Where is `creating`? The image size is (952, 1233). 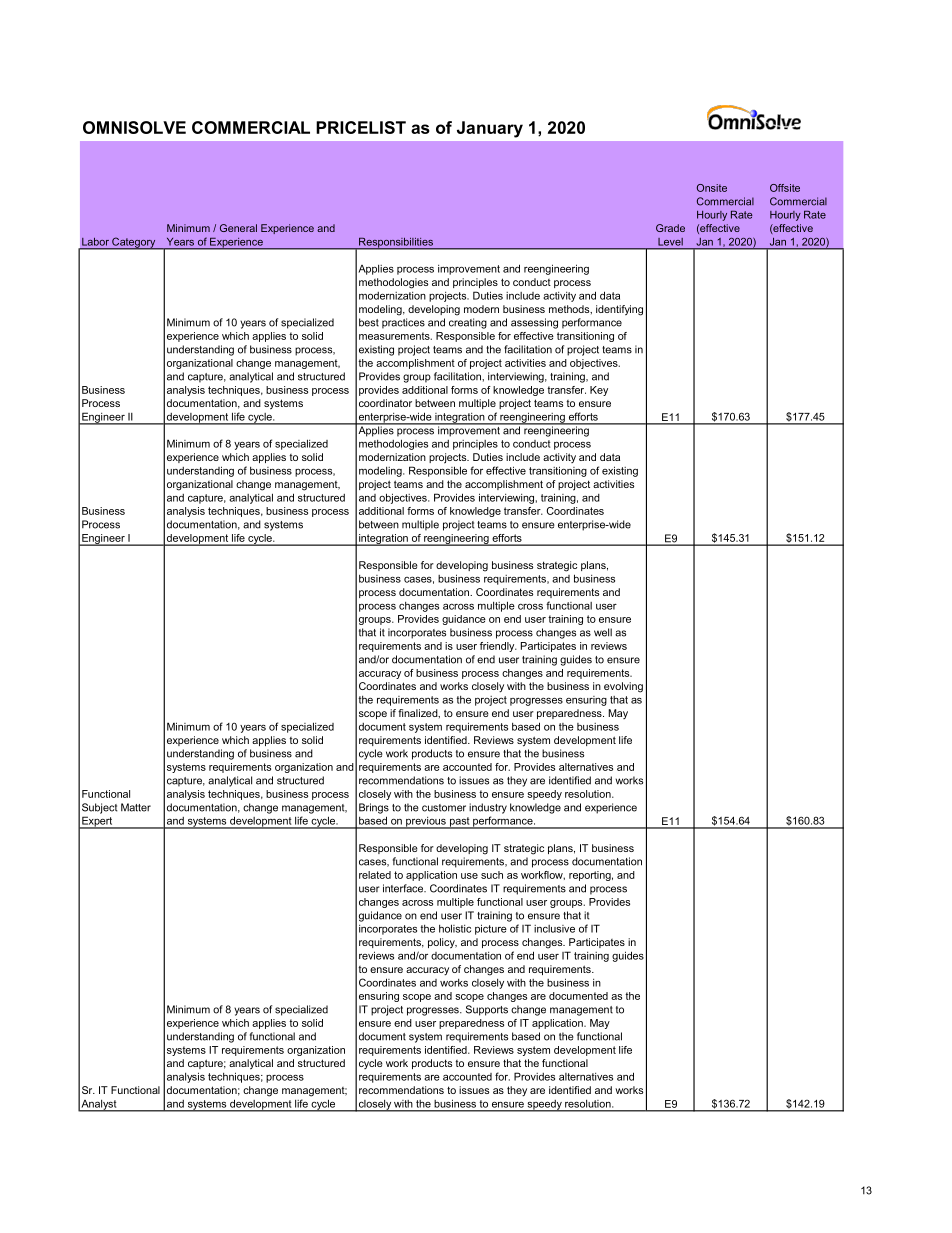
creating is located at coordinates (468, 323).
